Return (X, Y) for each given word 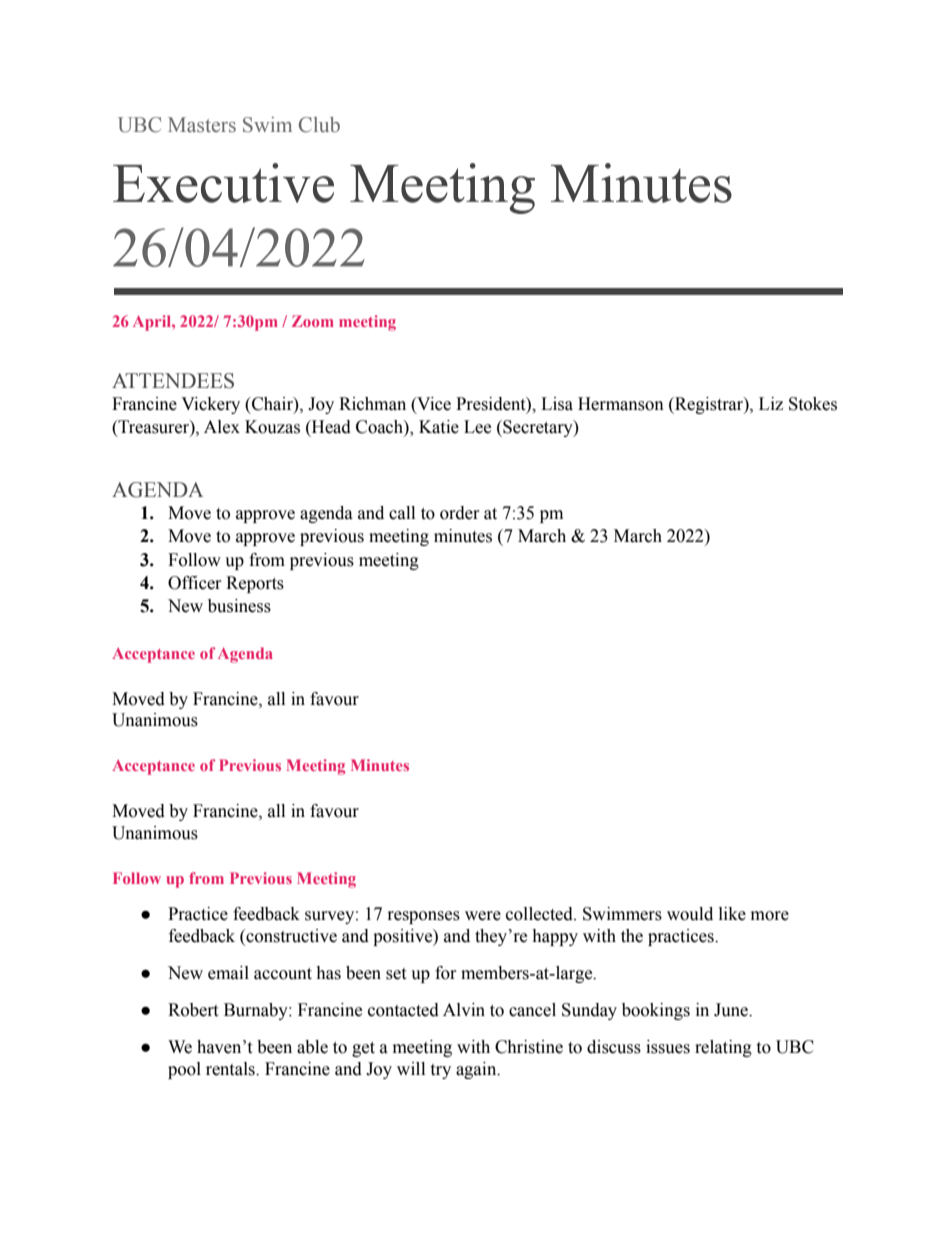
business (239, 606)
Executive (223, 183)
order (460, 513)
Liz (771, 403)
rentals (231, 1069)
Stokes (813, 404)
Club (319, 125)
